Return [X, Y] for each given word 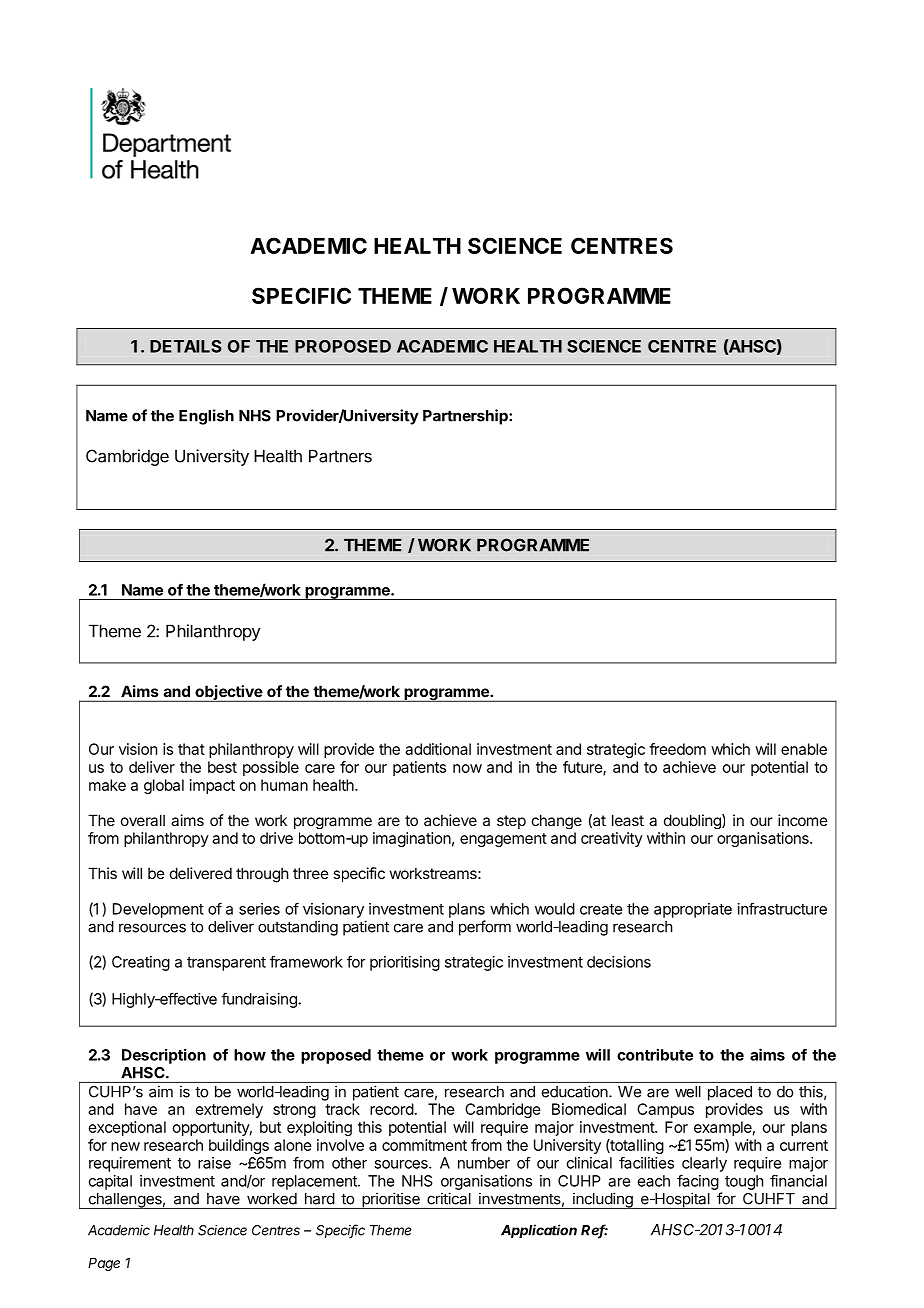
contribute [655, 1054]
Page [104, 1264]
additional [438, 749]
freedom [677, 749]
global [164, 786]
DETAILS [185, 346]
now [467, 768]
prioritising [405, 963]
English [206, 417]
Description [164, 1056]
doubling [693, 821]
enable [804, 749]
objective [228, 693]
